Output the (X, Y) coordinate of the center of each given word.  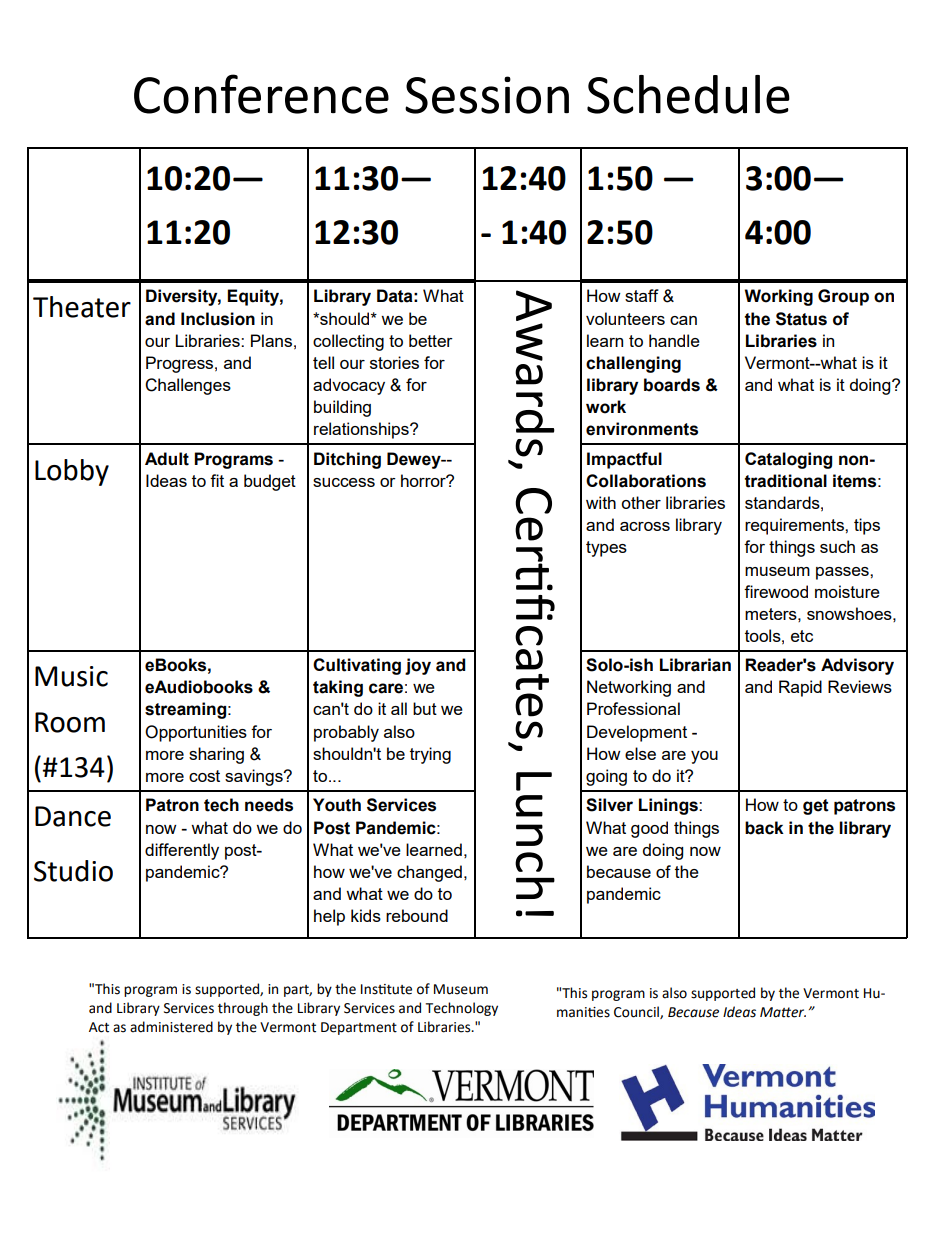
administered (171, 1027)
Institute (386, 989)
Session (487, 95)
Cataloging (788, 460)
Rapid (800, 688)
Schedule (688, 94)
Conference (261, 94)
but (425, 708)
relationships (362, 430)
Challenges (188, 386)
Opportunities (196, 733)
